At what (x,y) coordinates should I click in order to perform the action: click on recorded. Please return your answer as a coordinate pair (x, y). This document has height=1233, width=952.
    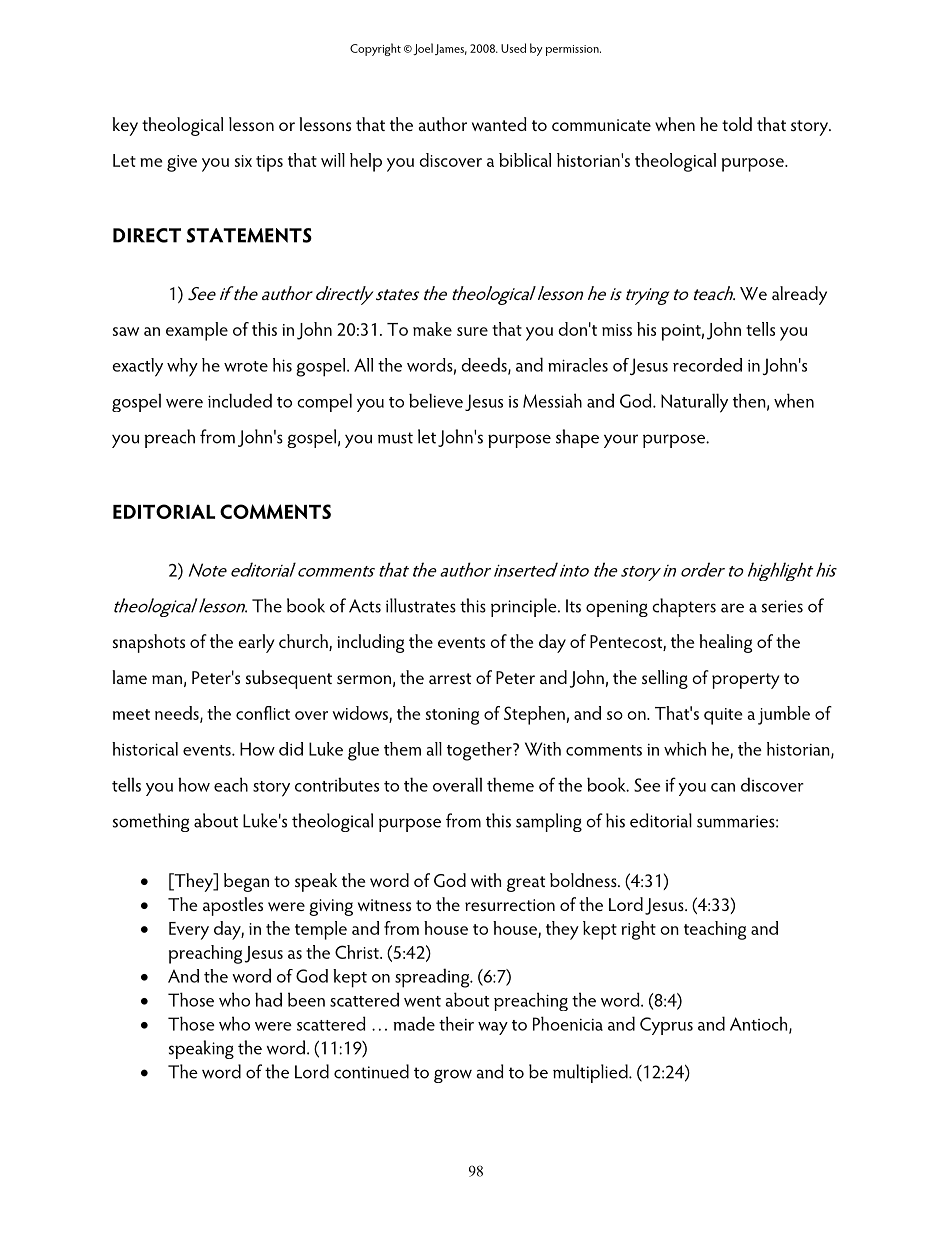
    Looking at the image, I should click on (707, 365).
